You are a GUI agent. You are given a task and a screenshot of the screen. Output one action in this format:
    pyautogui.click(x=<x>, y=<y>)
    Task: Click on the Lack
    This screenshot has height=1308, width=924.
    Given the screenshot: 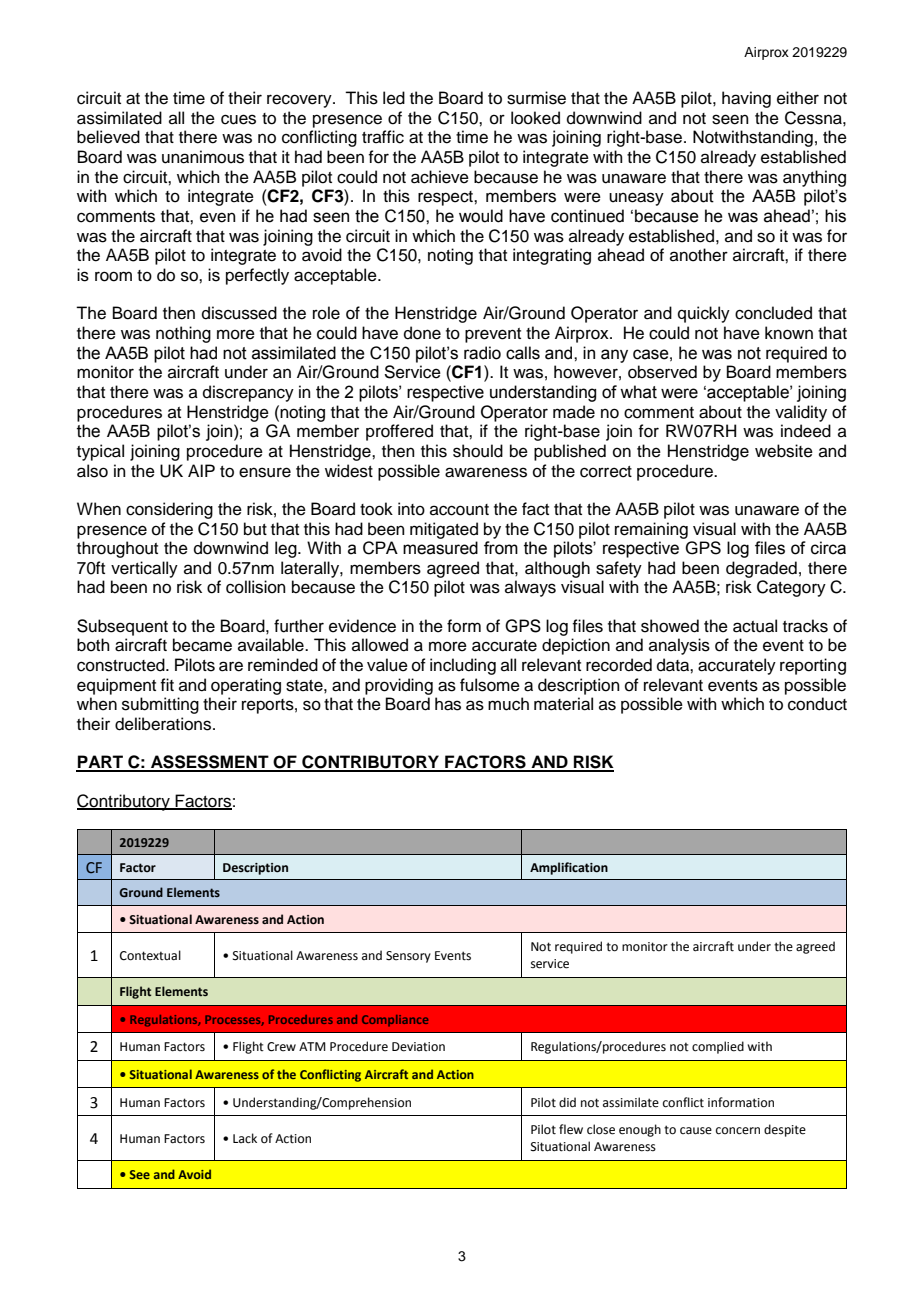 What is the action you would take?
    pyautogui.click(x=245, y=1138)
